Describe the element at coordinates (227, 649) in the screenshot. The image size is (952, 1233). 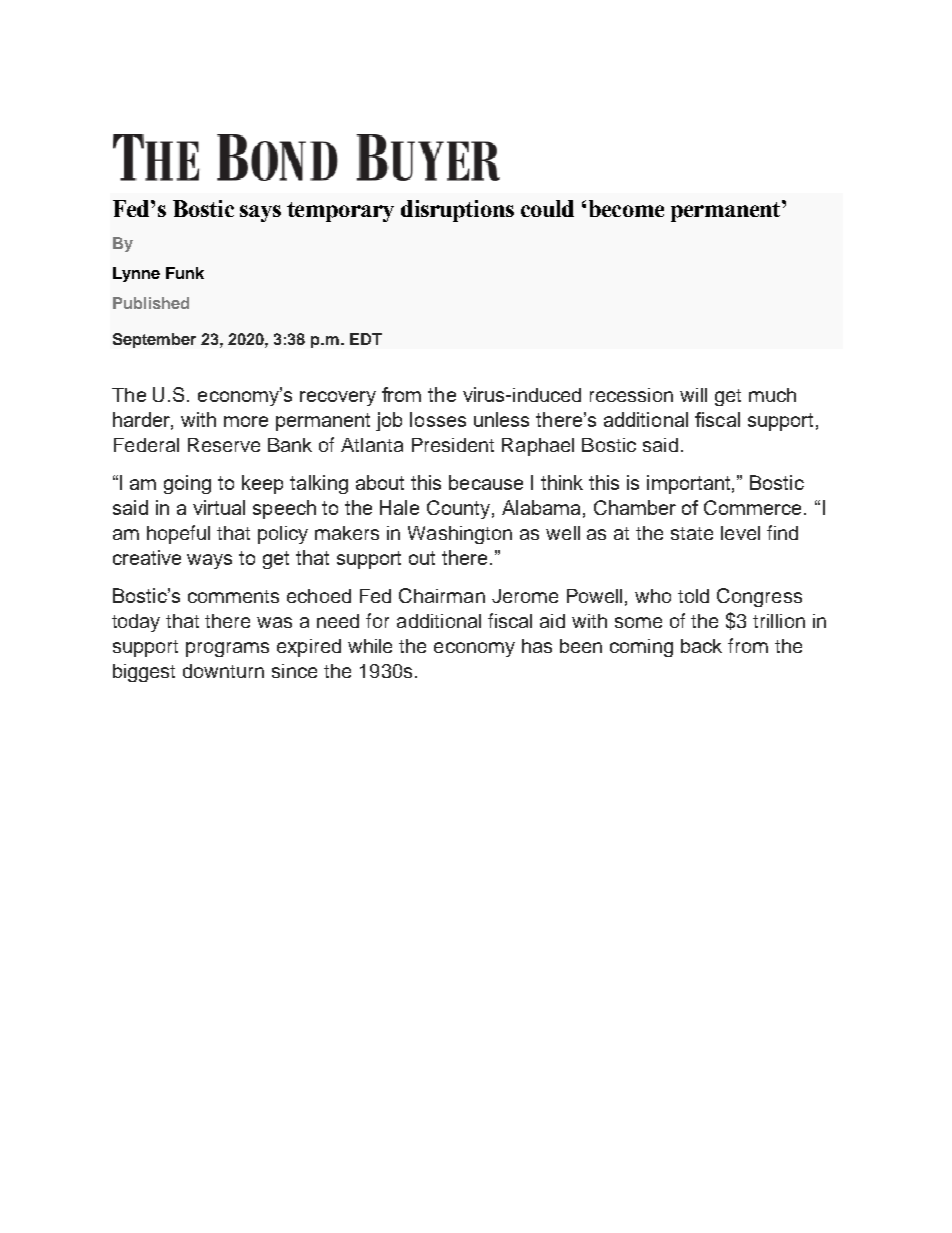
I see `programs` at that location.
